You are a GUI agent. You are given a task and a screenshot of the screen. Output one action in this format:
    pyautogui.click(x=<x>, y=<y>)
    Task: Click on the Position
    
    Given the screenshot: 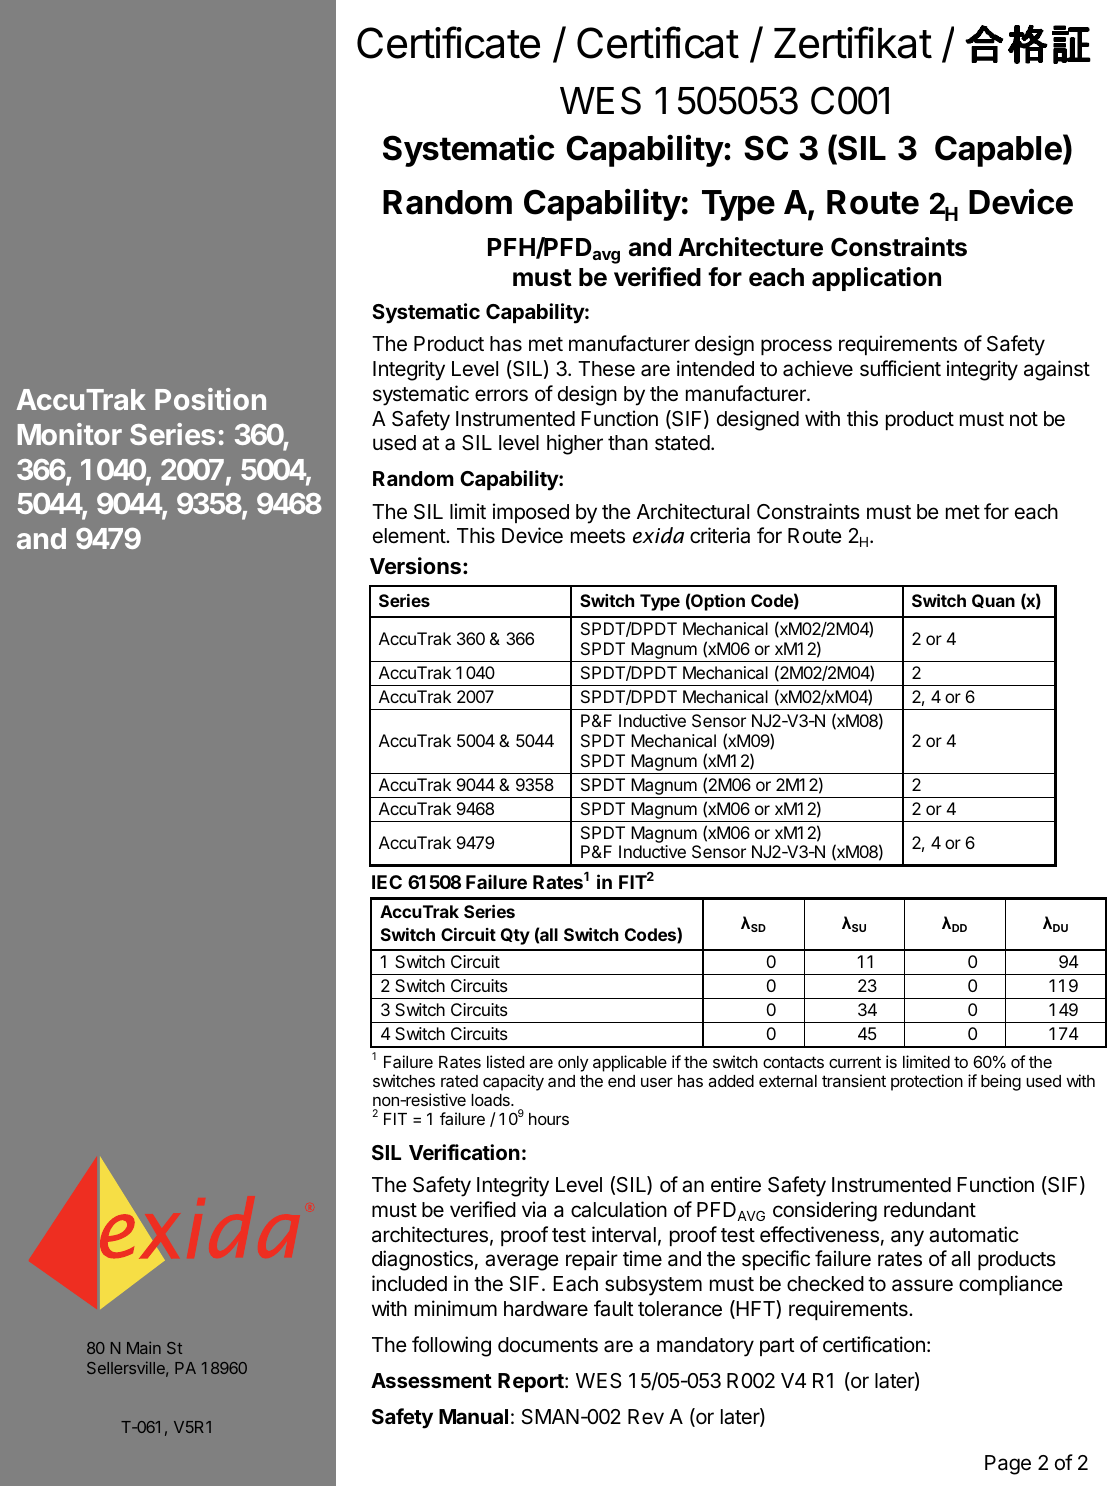 What is the action you would take?
    pyautogui.click(x=210, y=399)
